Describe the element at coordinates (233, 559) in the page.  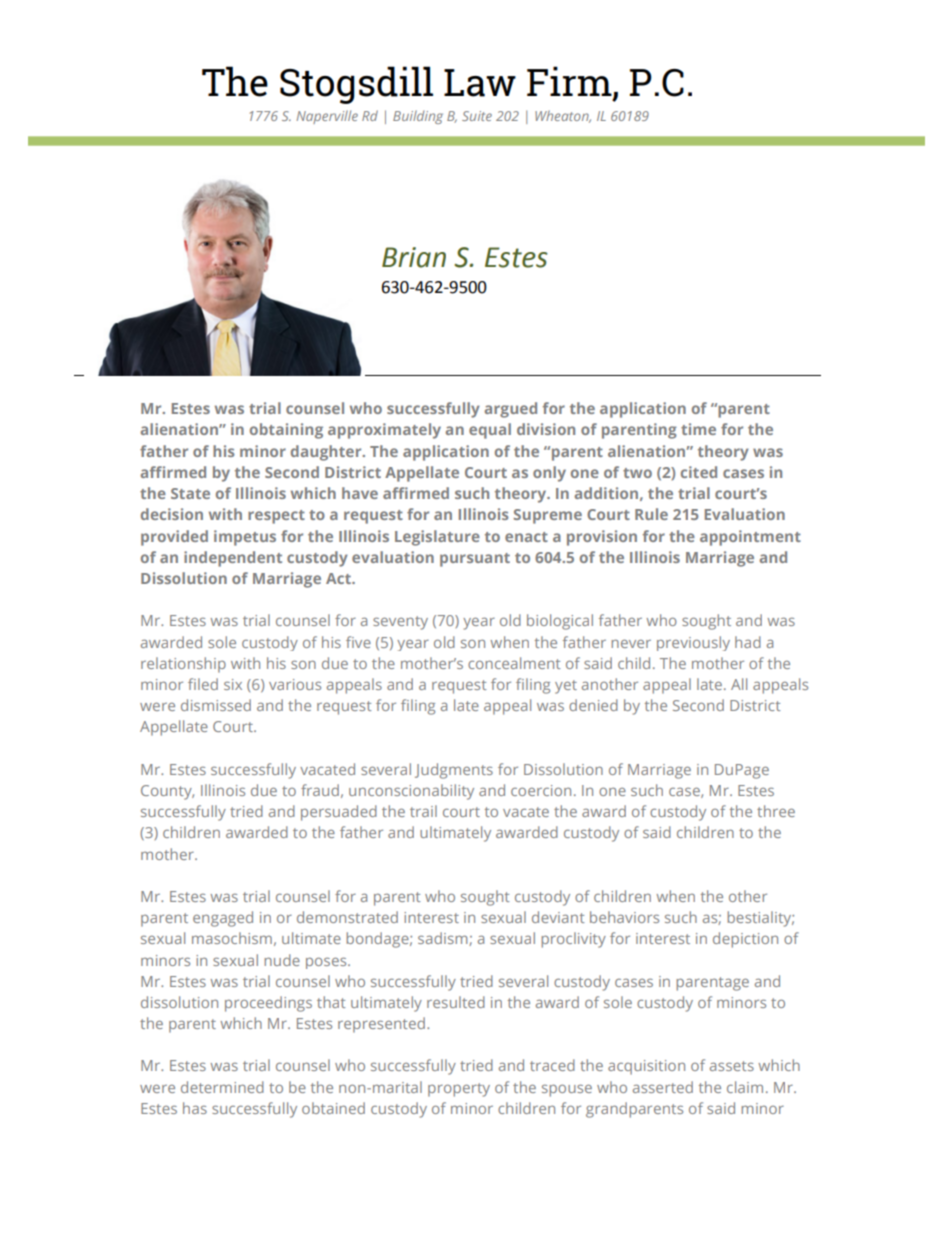
I see `independent` at that location.
